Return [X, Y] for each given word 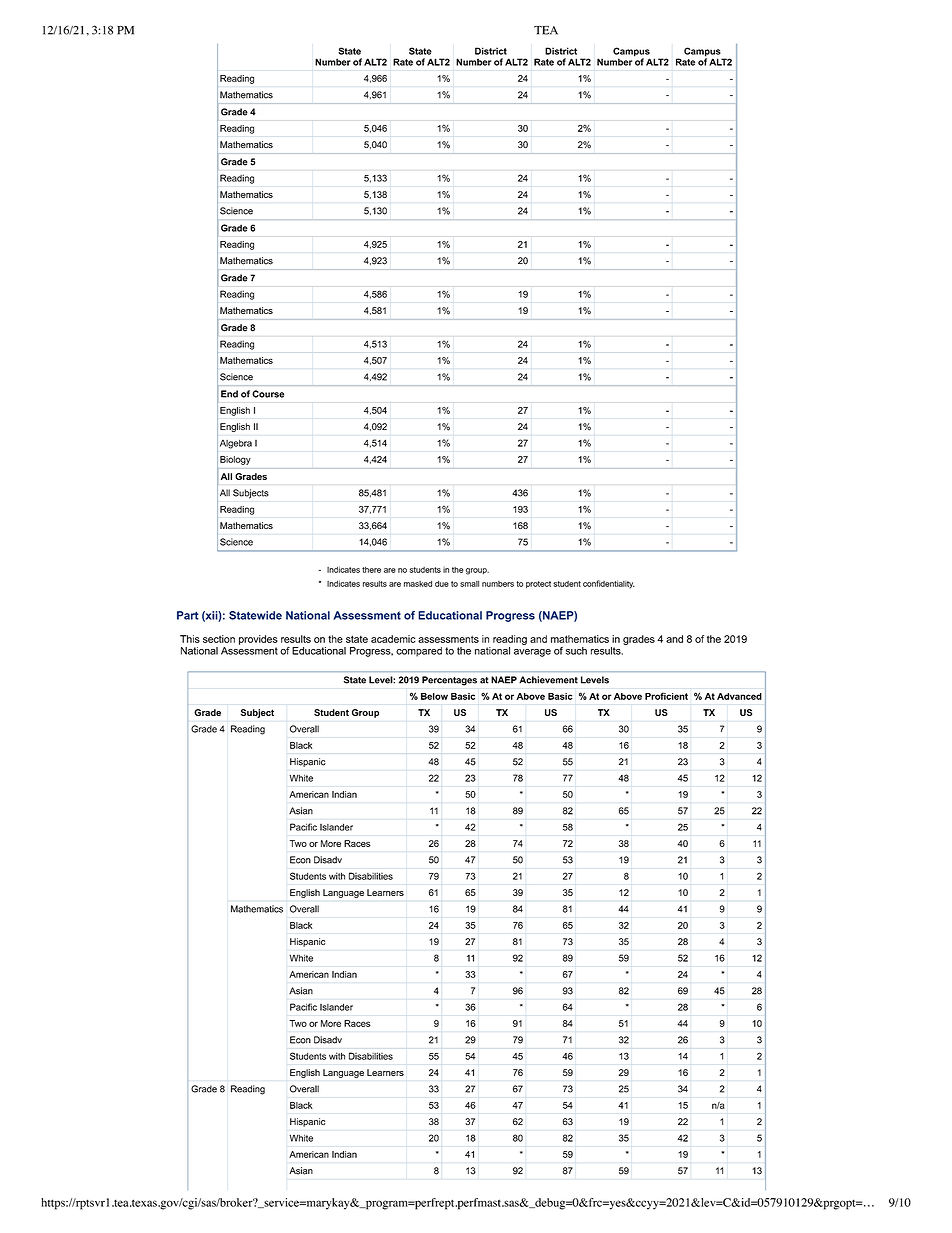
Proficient [666, 696]
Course [268, 394]
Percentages [449, 681]
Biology [235, 460]
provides [258, 640]
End [229, 394]
